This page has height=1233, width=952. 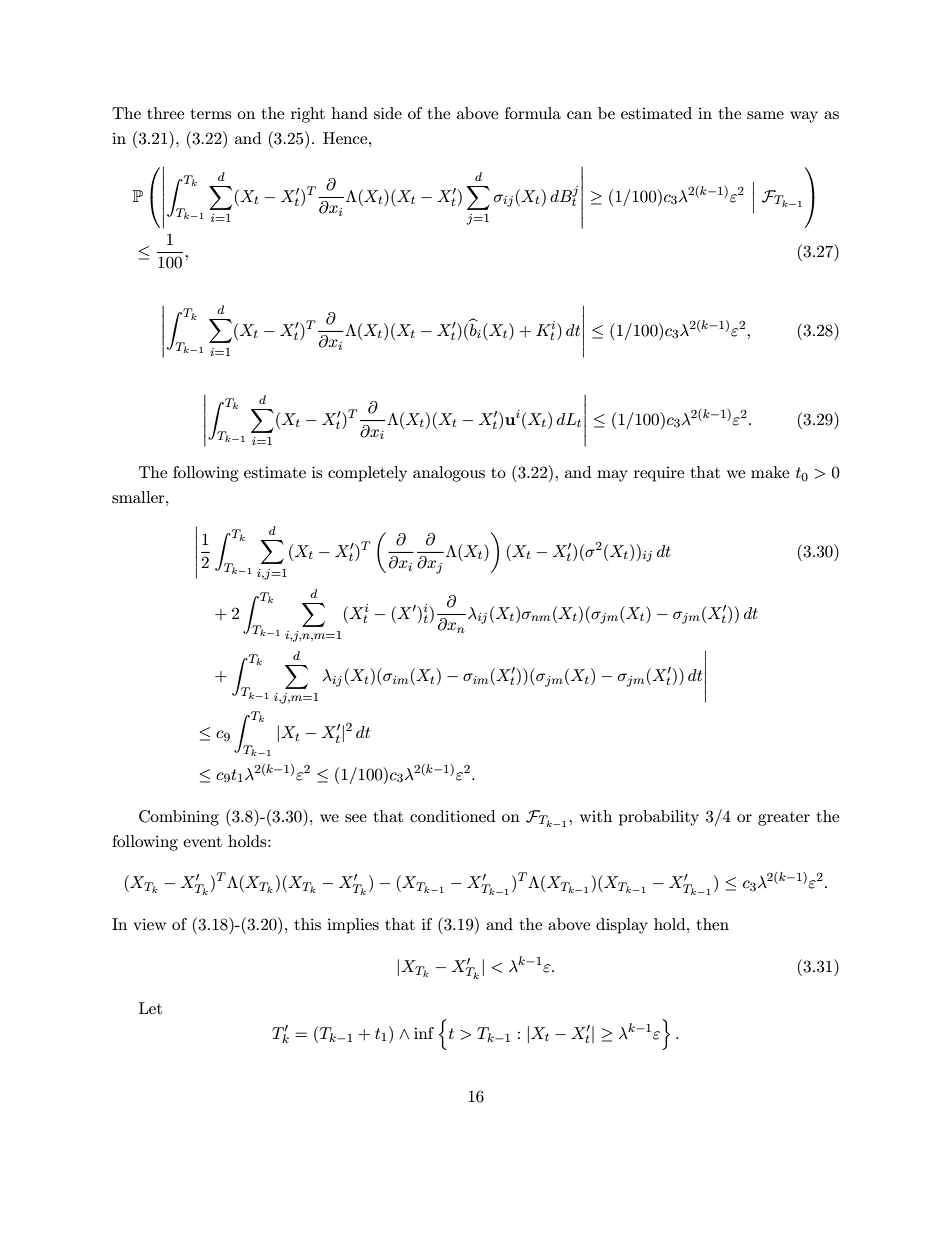 What do you see at coordinates (770, 472) in the page?
I see `make` at bounding box center [770, 472].
